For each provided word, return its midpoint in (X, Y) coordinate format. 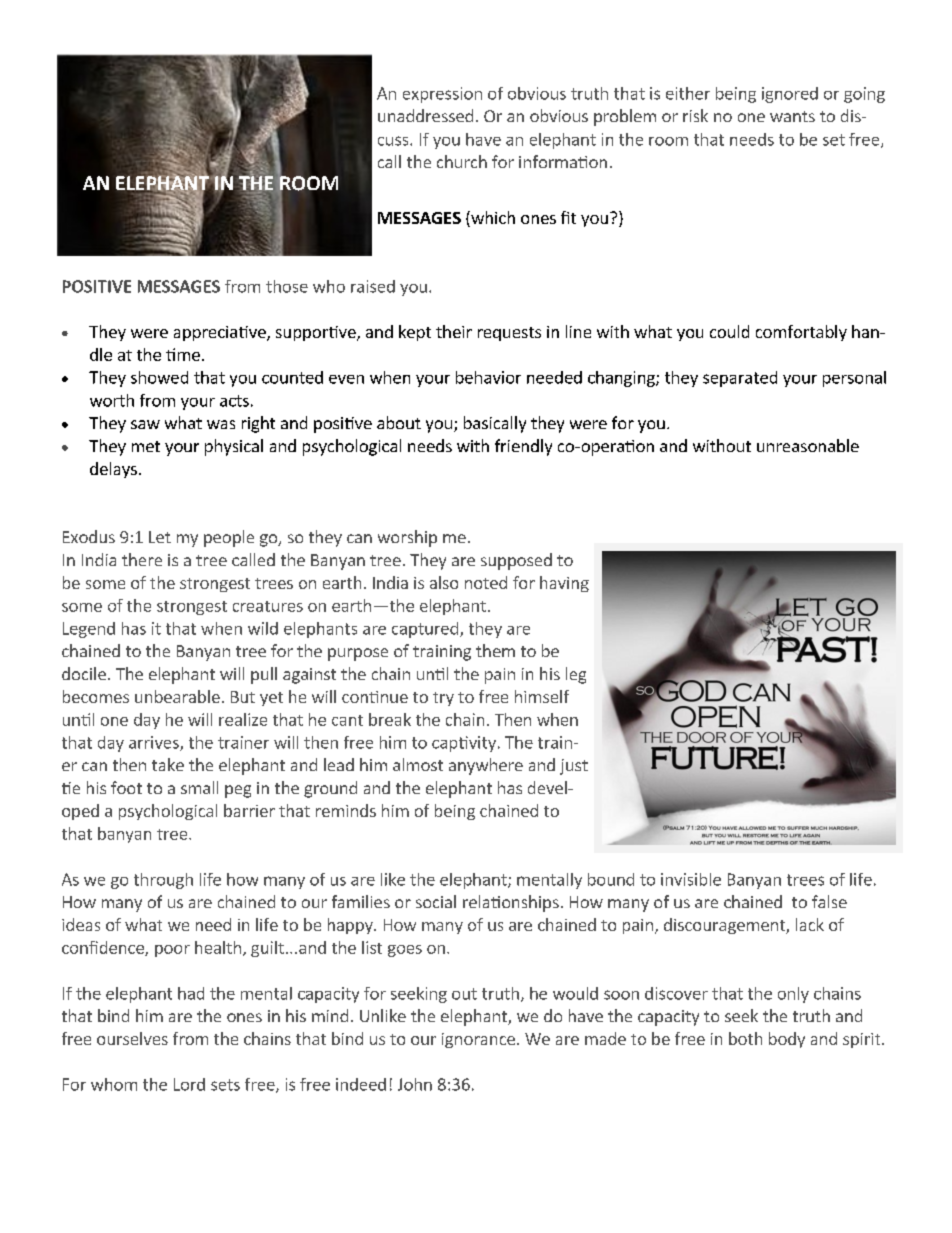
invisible (691, 879)
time (183, 354)
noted (486, 582)
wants (792, 116)
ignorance (478, 1040)
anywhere (486, 766)
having (564, 584)
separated (740, 379)
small (199, 787)
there (142, 559)
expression (442, 95)
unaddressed (425, 115)
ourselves (132, 1038)
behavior (488, 377)
